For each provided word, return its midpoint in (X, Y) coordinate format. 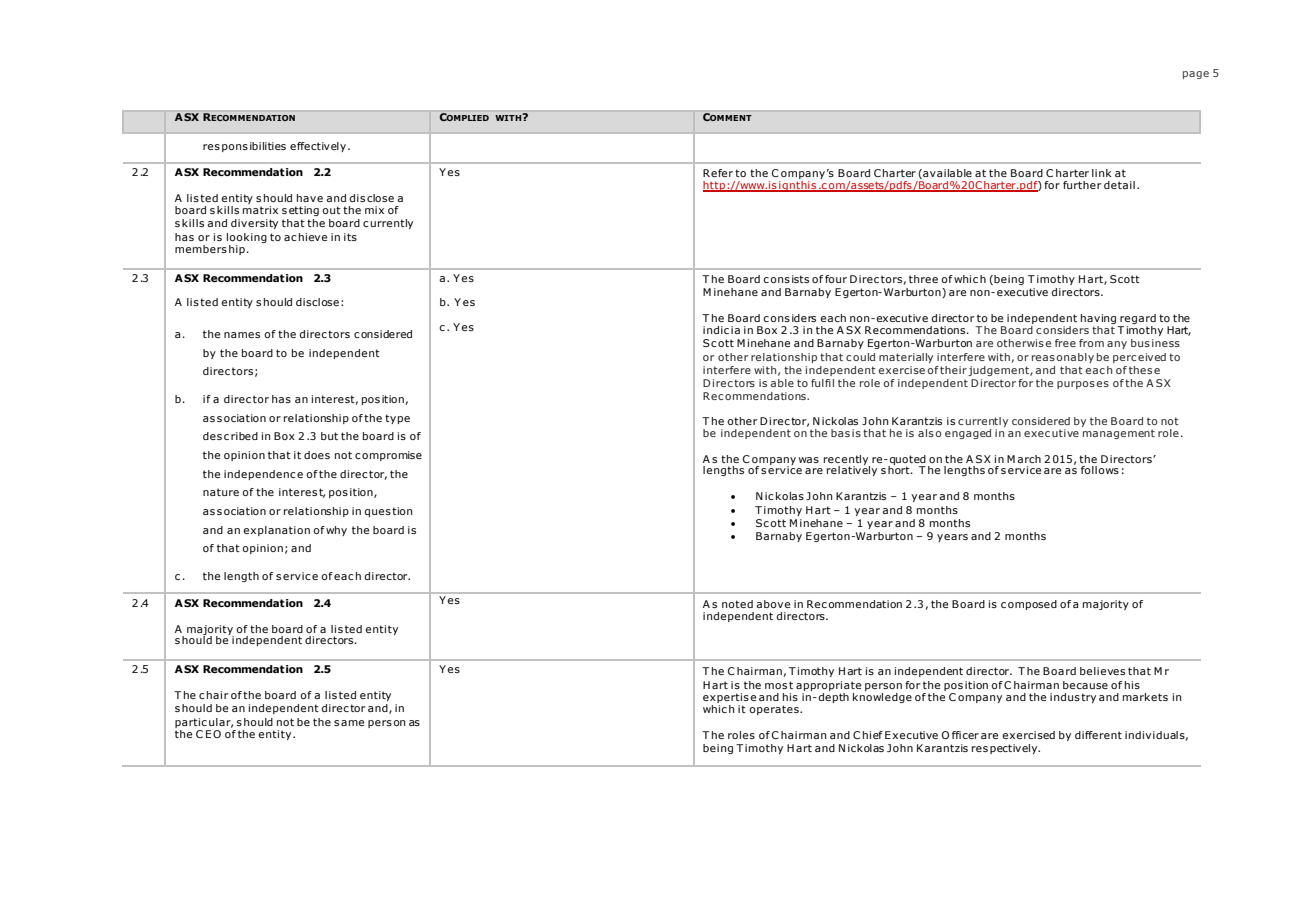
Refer (718, 173)
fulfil (822, 383)
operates (775, 710)
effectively (318, 147)
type (397, 419)
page (1196, 75)
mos (776, 686)
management (1119, 434)
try (1088, 698)
